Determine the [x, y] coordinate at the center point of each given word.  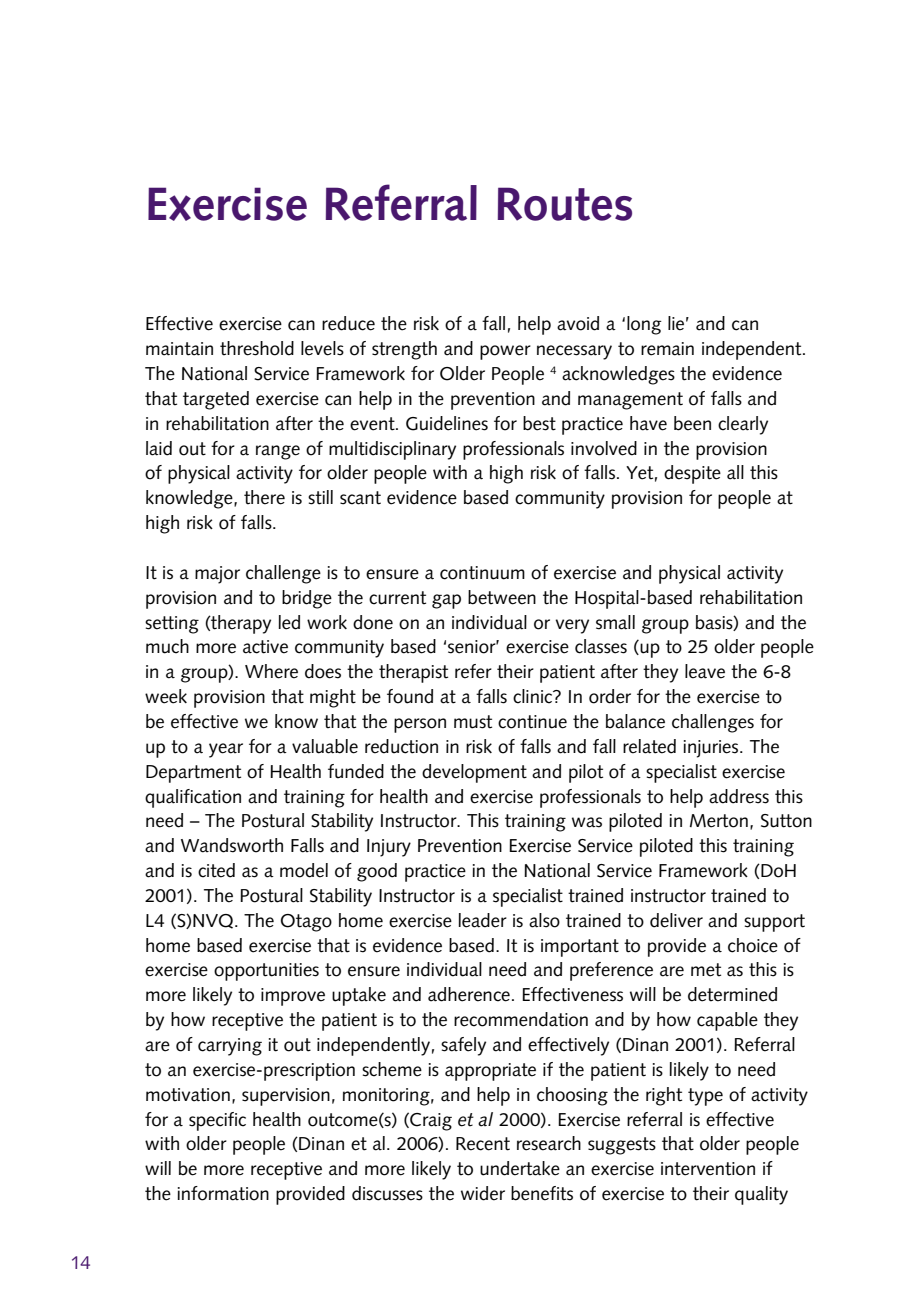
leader [483, 920]
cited [216, 870]
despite [692, 474]
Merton [719, 821]
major [217, 575]
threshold [257, 348]
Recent [483, 1144]
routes [565, 204]
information [223, 1193]
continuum [482, 573]
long [644, 325]
